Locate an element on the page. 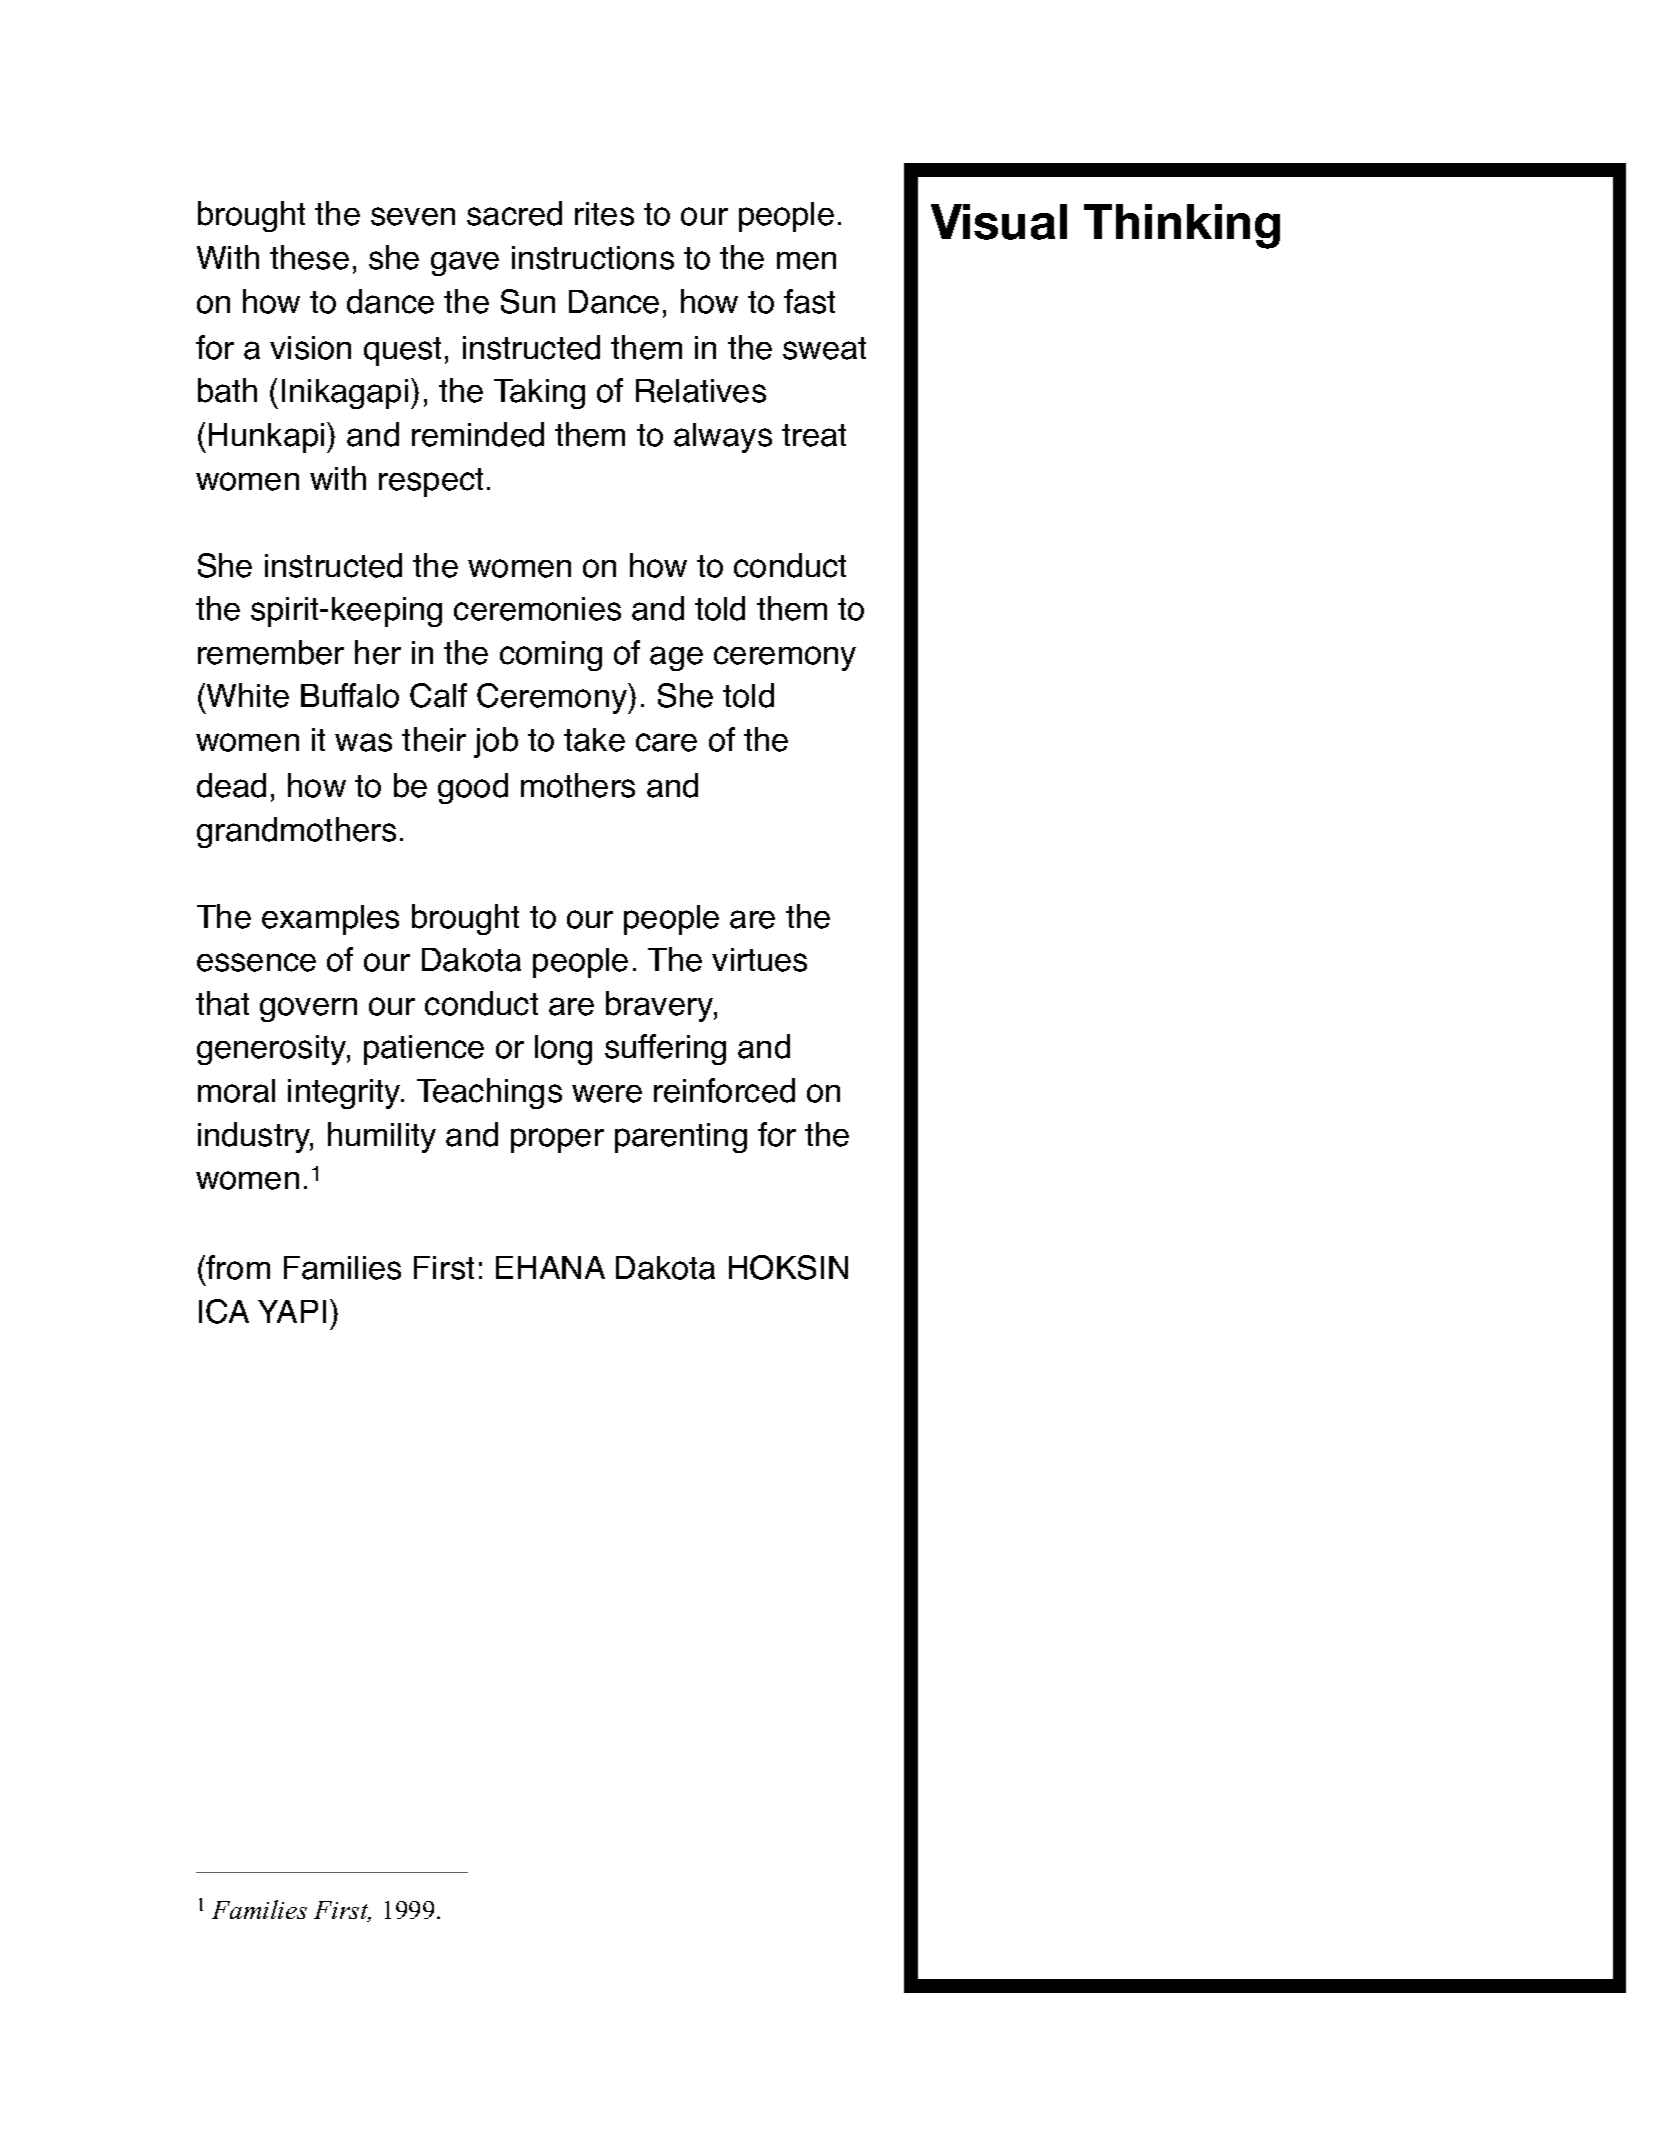 Image resolution: width=1666 pixels, height=2156 pixels. these is located at coordinates (309, 257).
